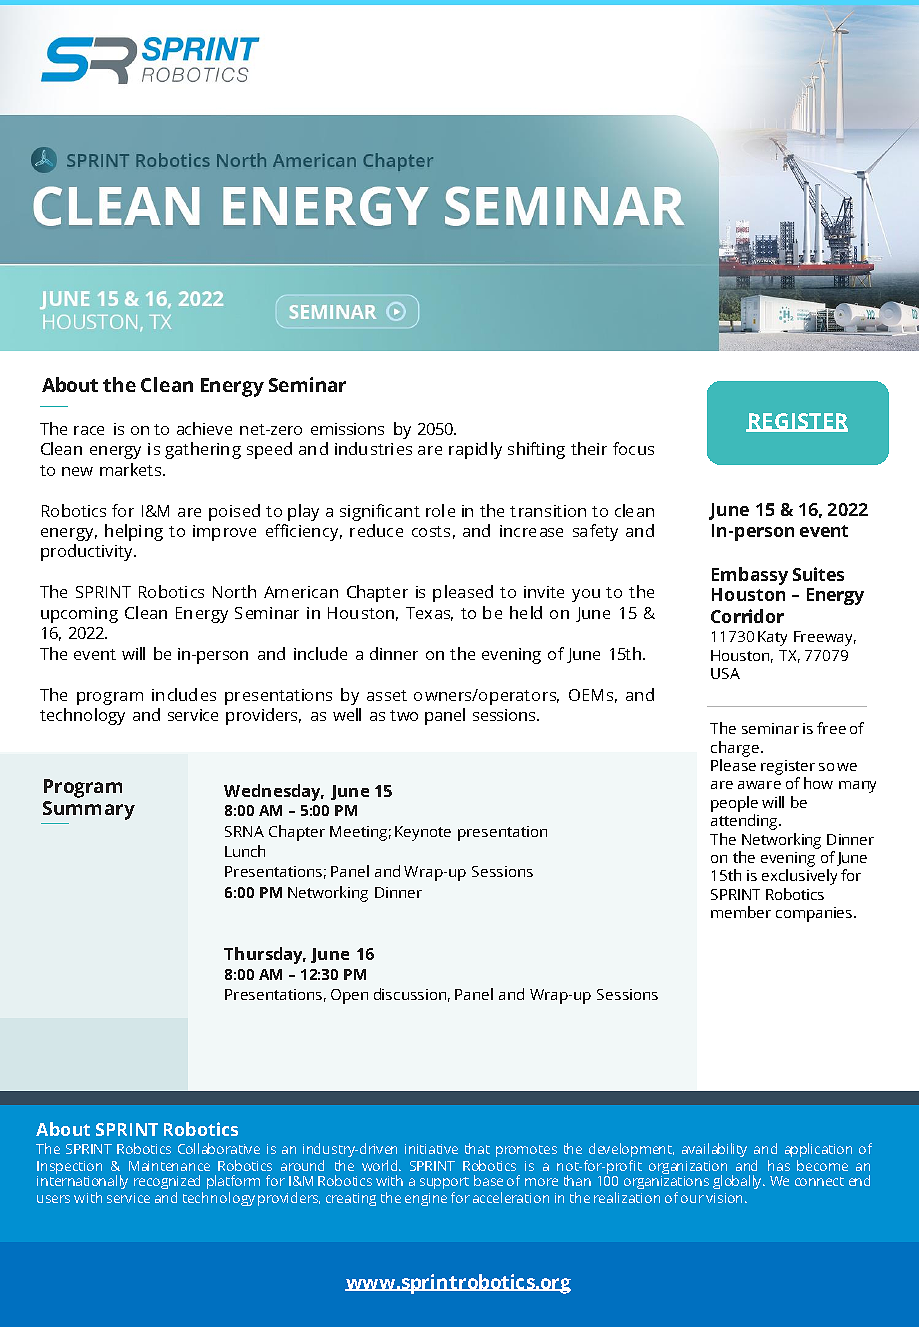  What do you see at coordinates (772, 638) in the document?
I see `Katy` at bounding box center [772, 638].
